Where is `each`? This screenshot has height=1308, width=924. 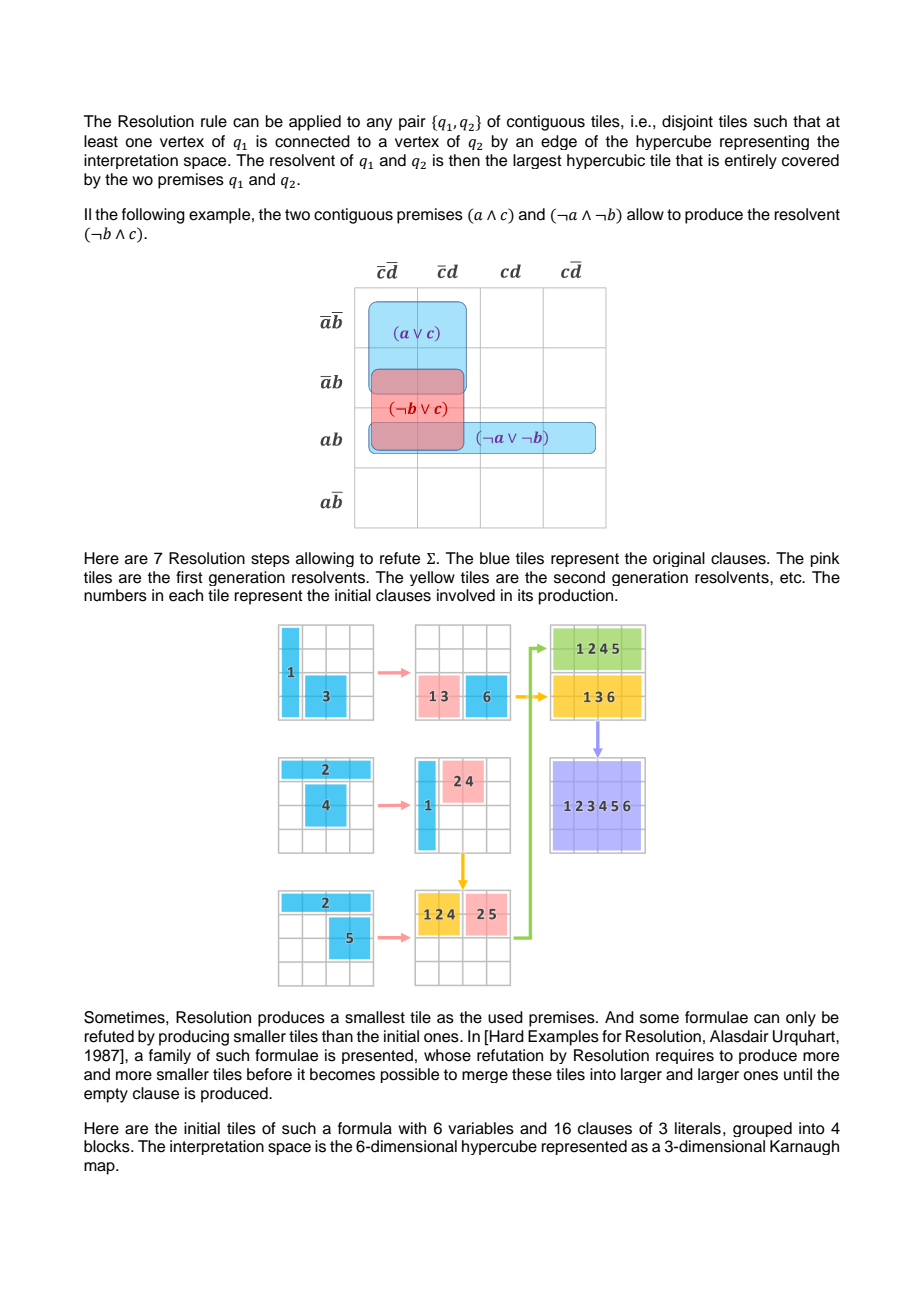 each is located at coordinates (186, 595).
